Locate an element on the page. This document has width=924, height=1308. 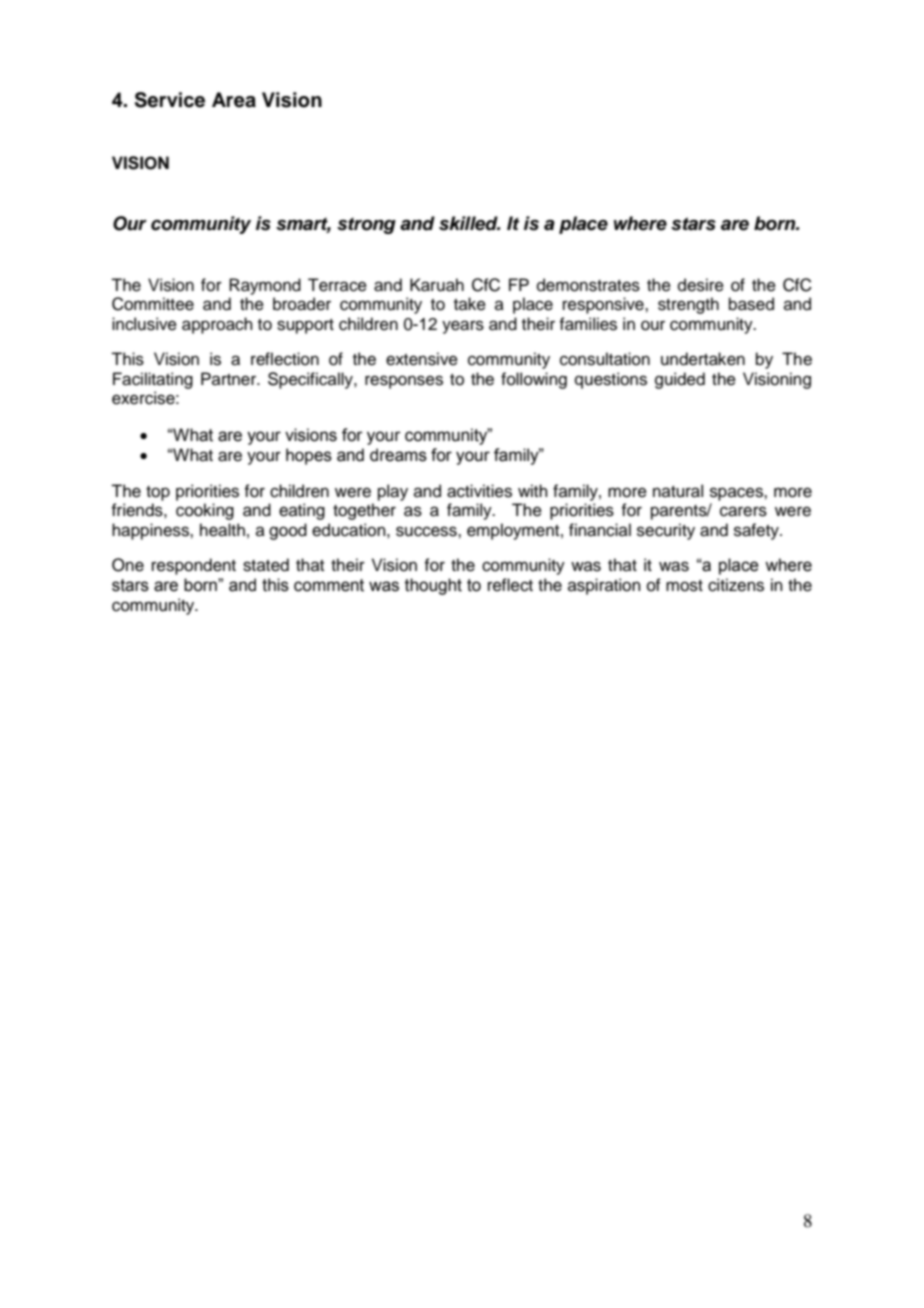
consultation is located at coordinates (605, 359).
